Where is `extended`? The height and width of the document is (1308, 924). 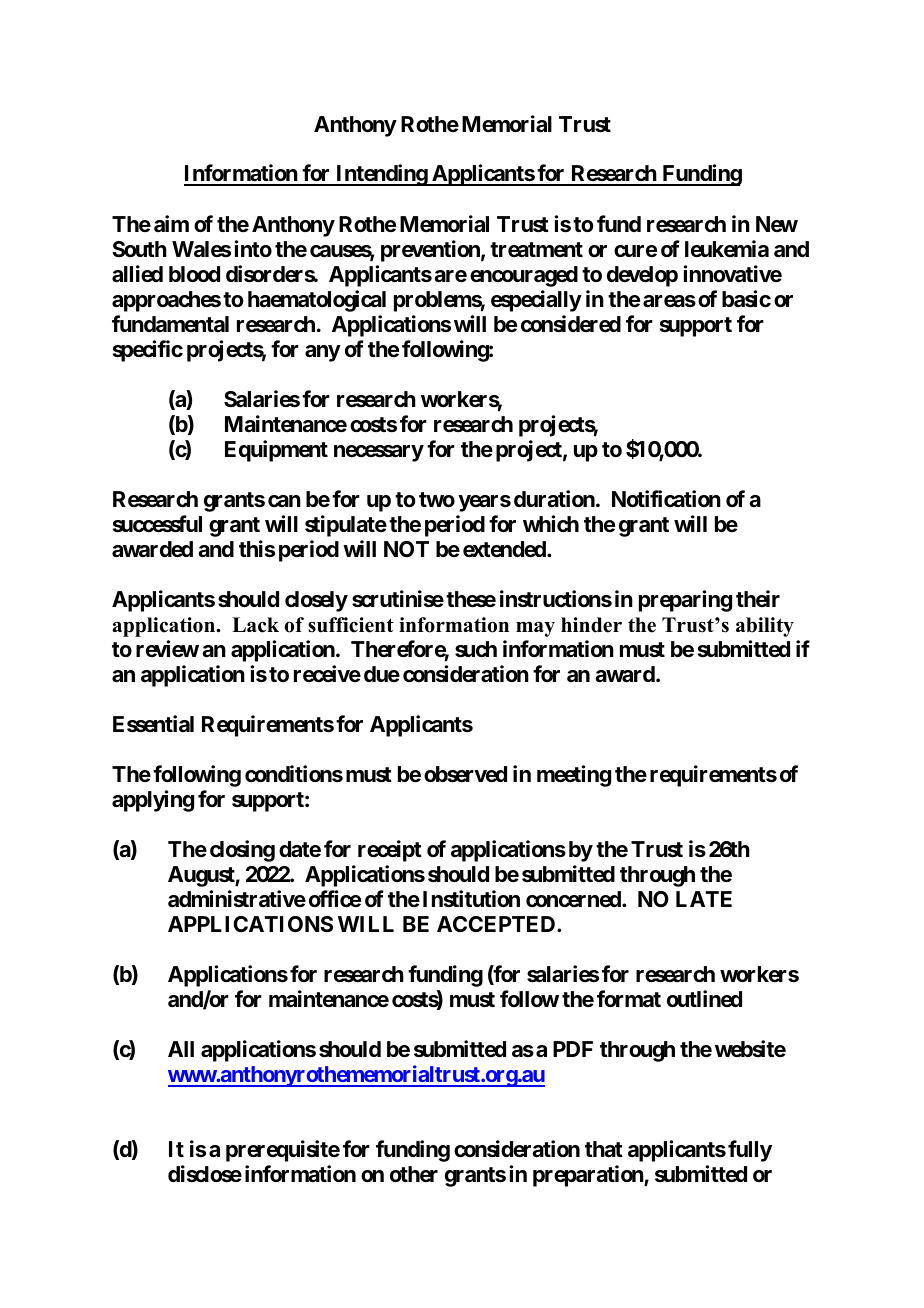 extended is located at coordinates (505, 549).
